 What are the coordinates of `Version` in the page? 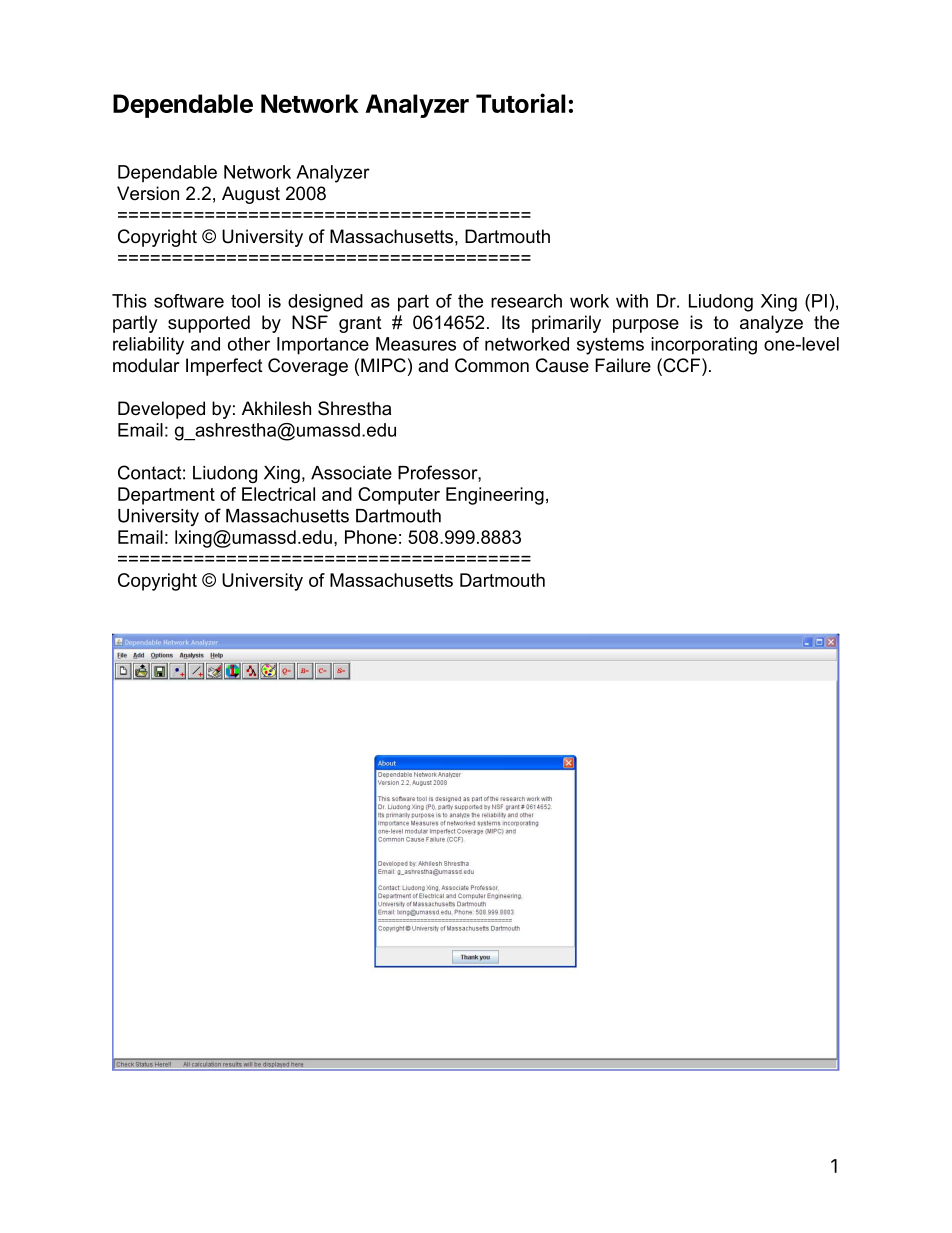 It's located at (148, 193).
